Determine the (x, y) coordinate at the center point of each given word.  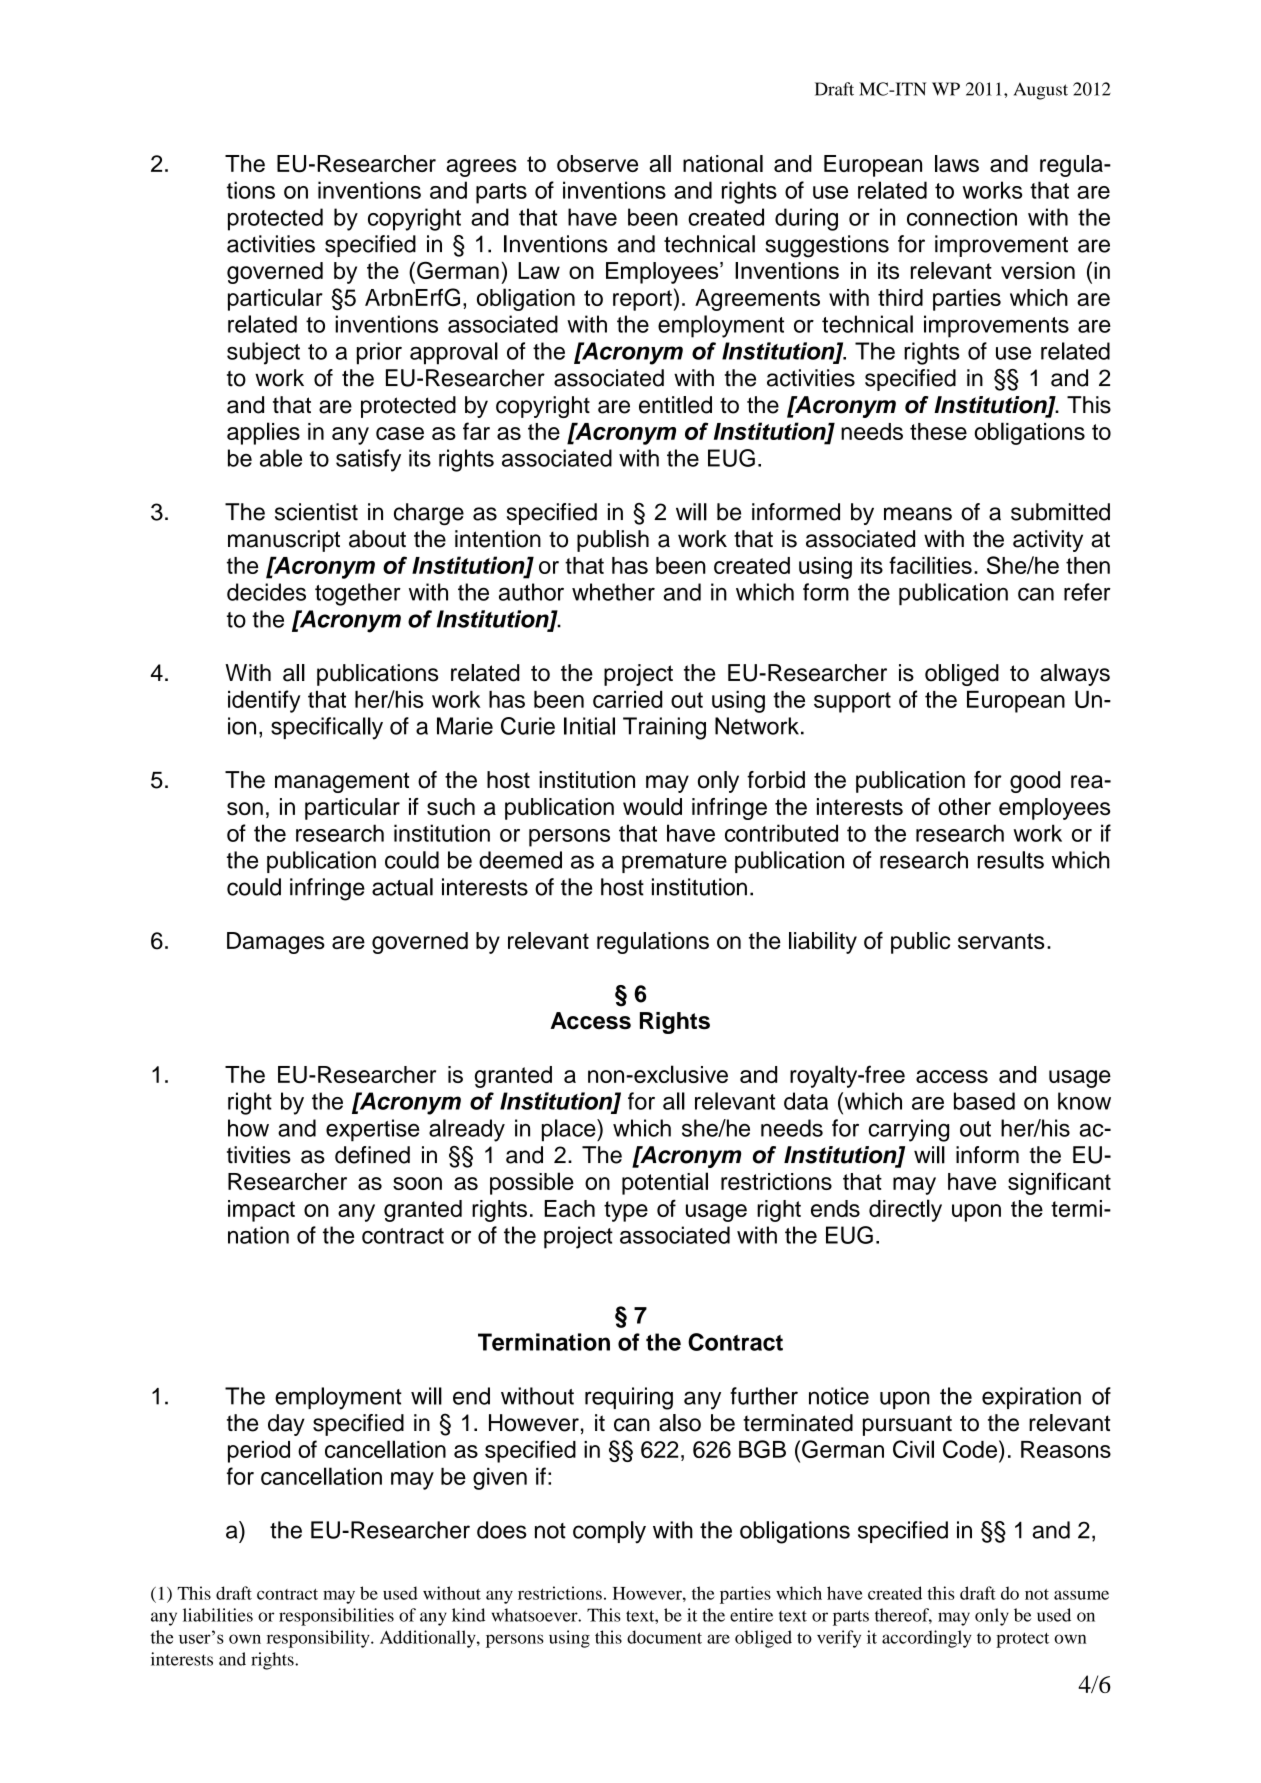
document (664, 1637)
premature (674, 863)
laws (957, 163)
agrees (481, 168)
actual (402, 887)
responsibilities (336, 1617)
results (1011, 860)
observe (597, 163)
